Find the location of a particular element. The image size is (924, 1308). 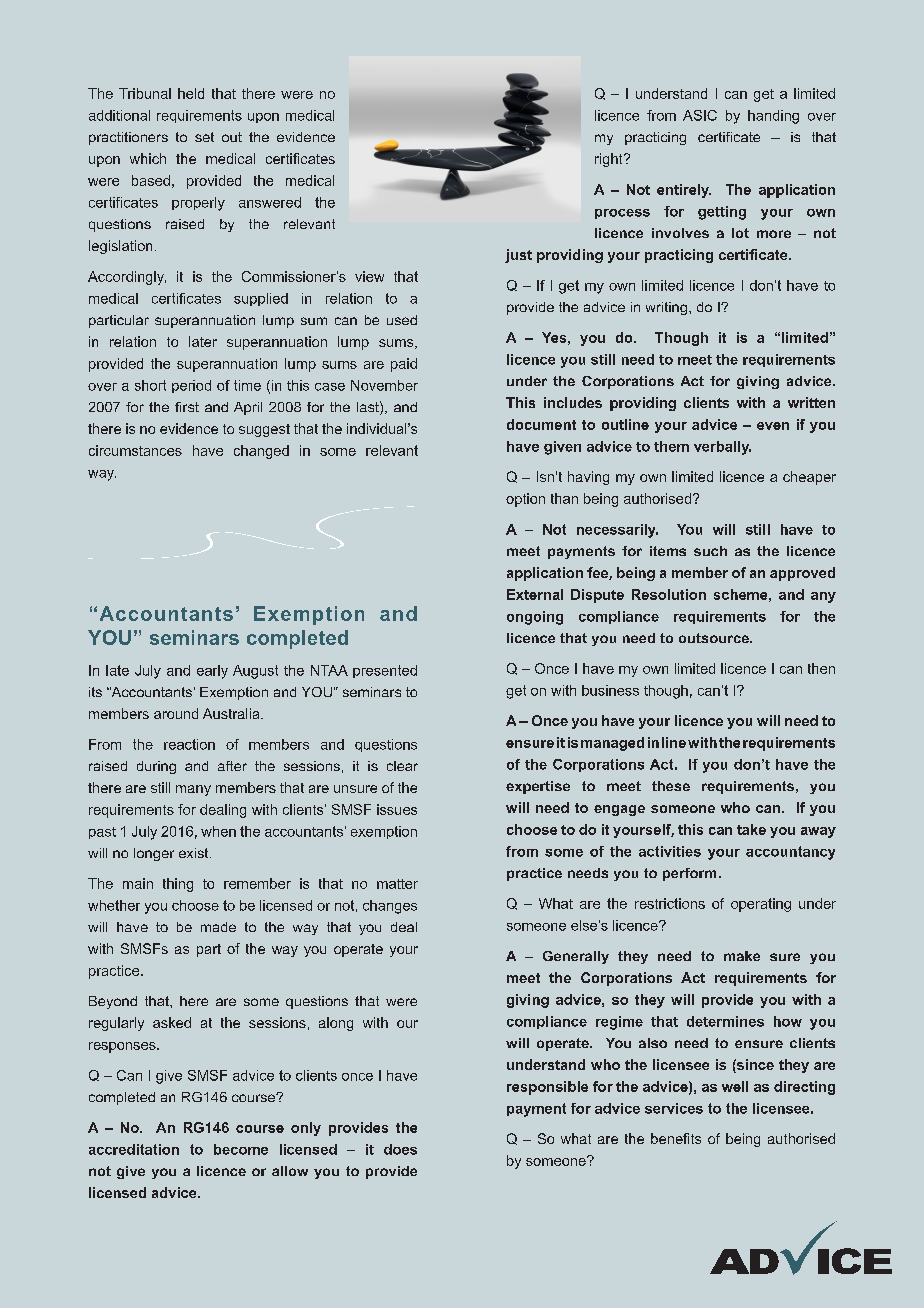

benefits is located at coordinates (676, 1138).
